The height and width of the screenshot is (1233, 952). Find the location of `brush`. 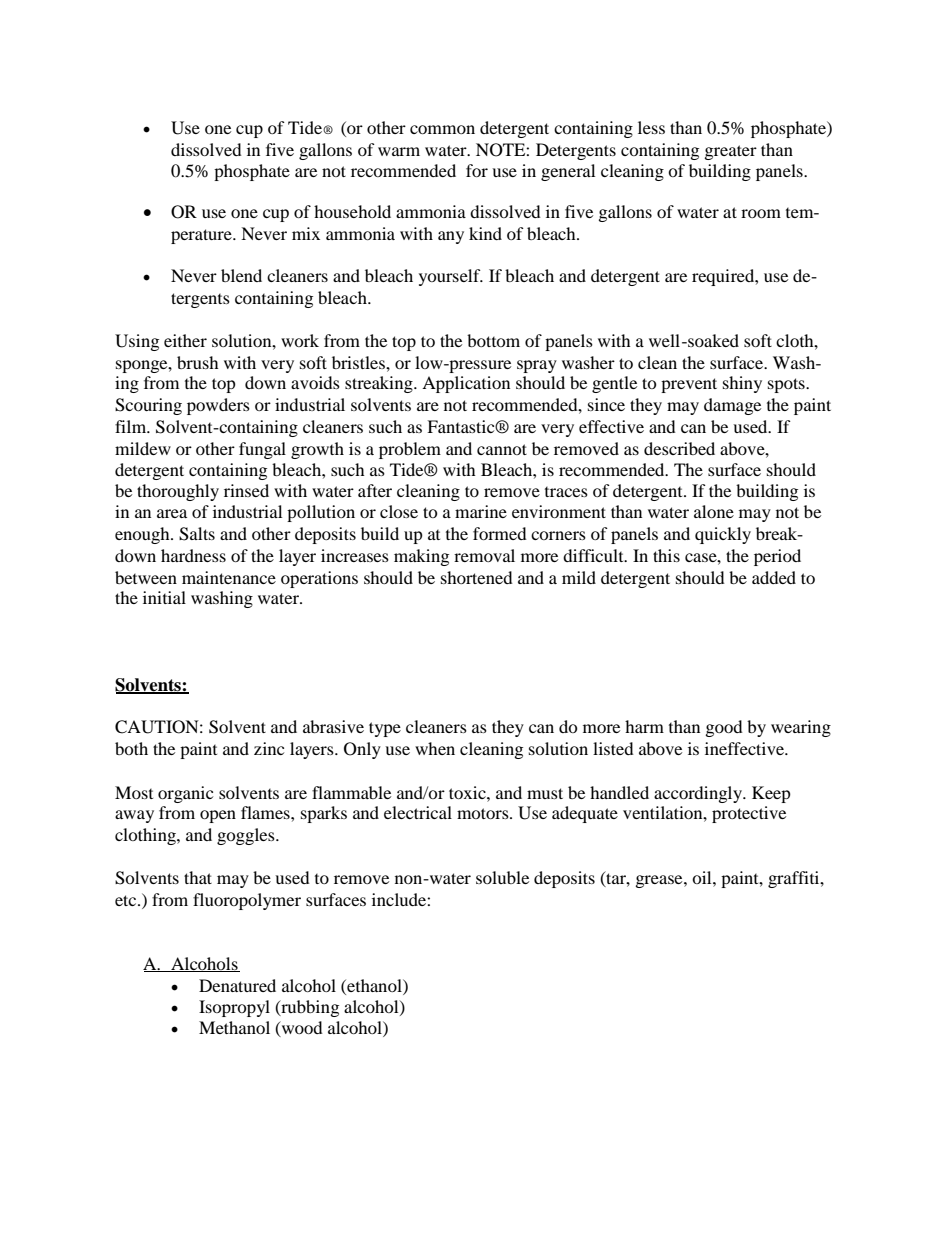

brush is located at coordinates (198, 362).
